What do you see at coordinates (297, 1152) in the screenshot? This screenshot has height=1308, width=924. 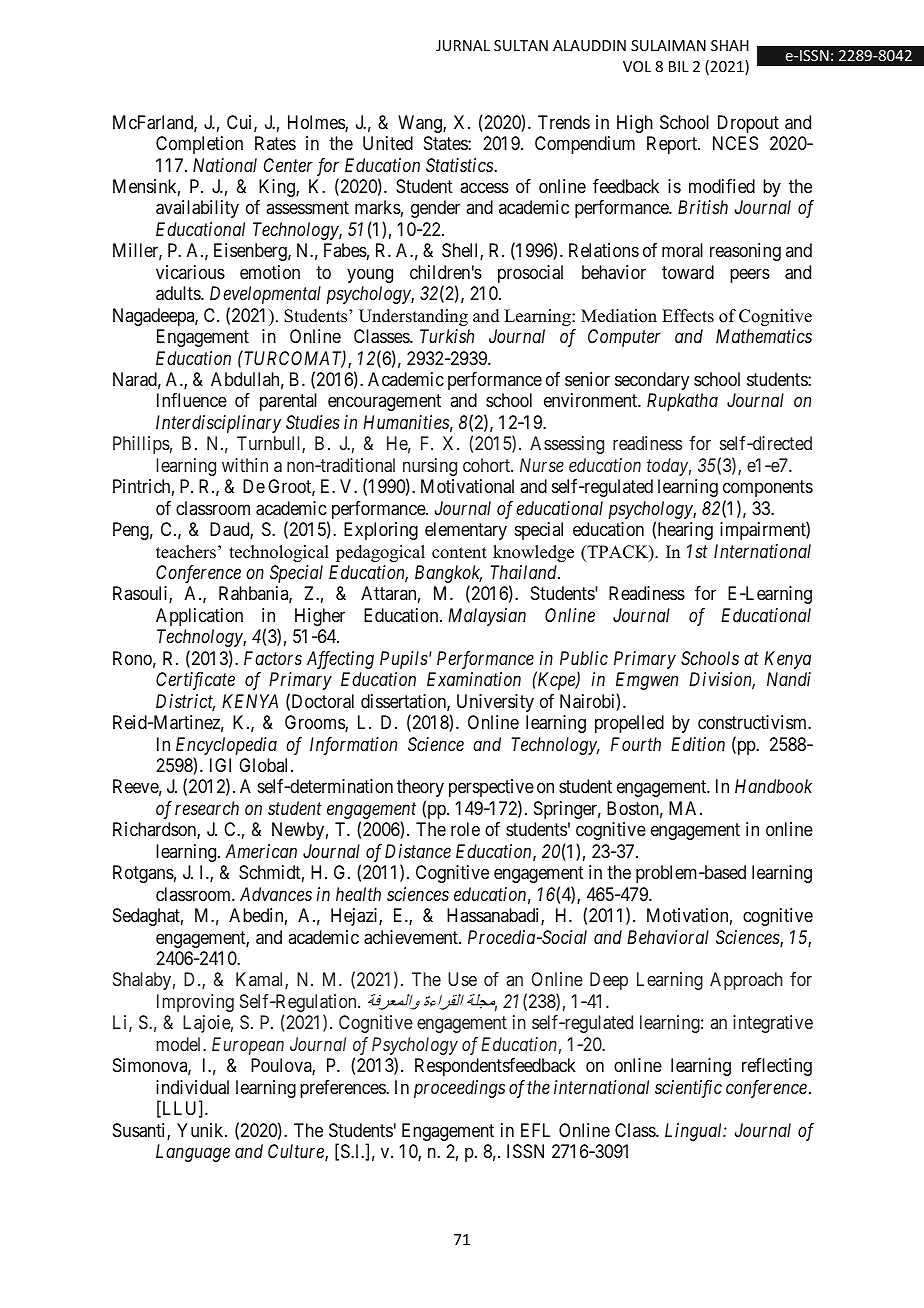 I see `Culture` at bounding box center [297, 1152].
